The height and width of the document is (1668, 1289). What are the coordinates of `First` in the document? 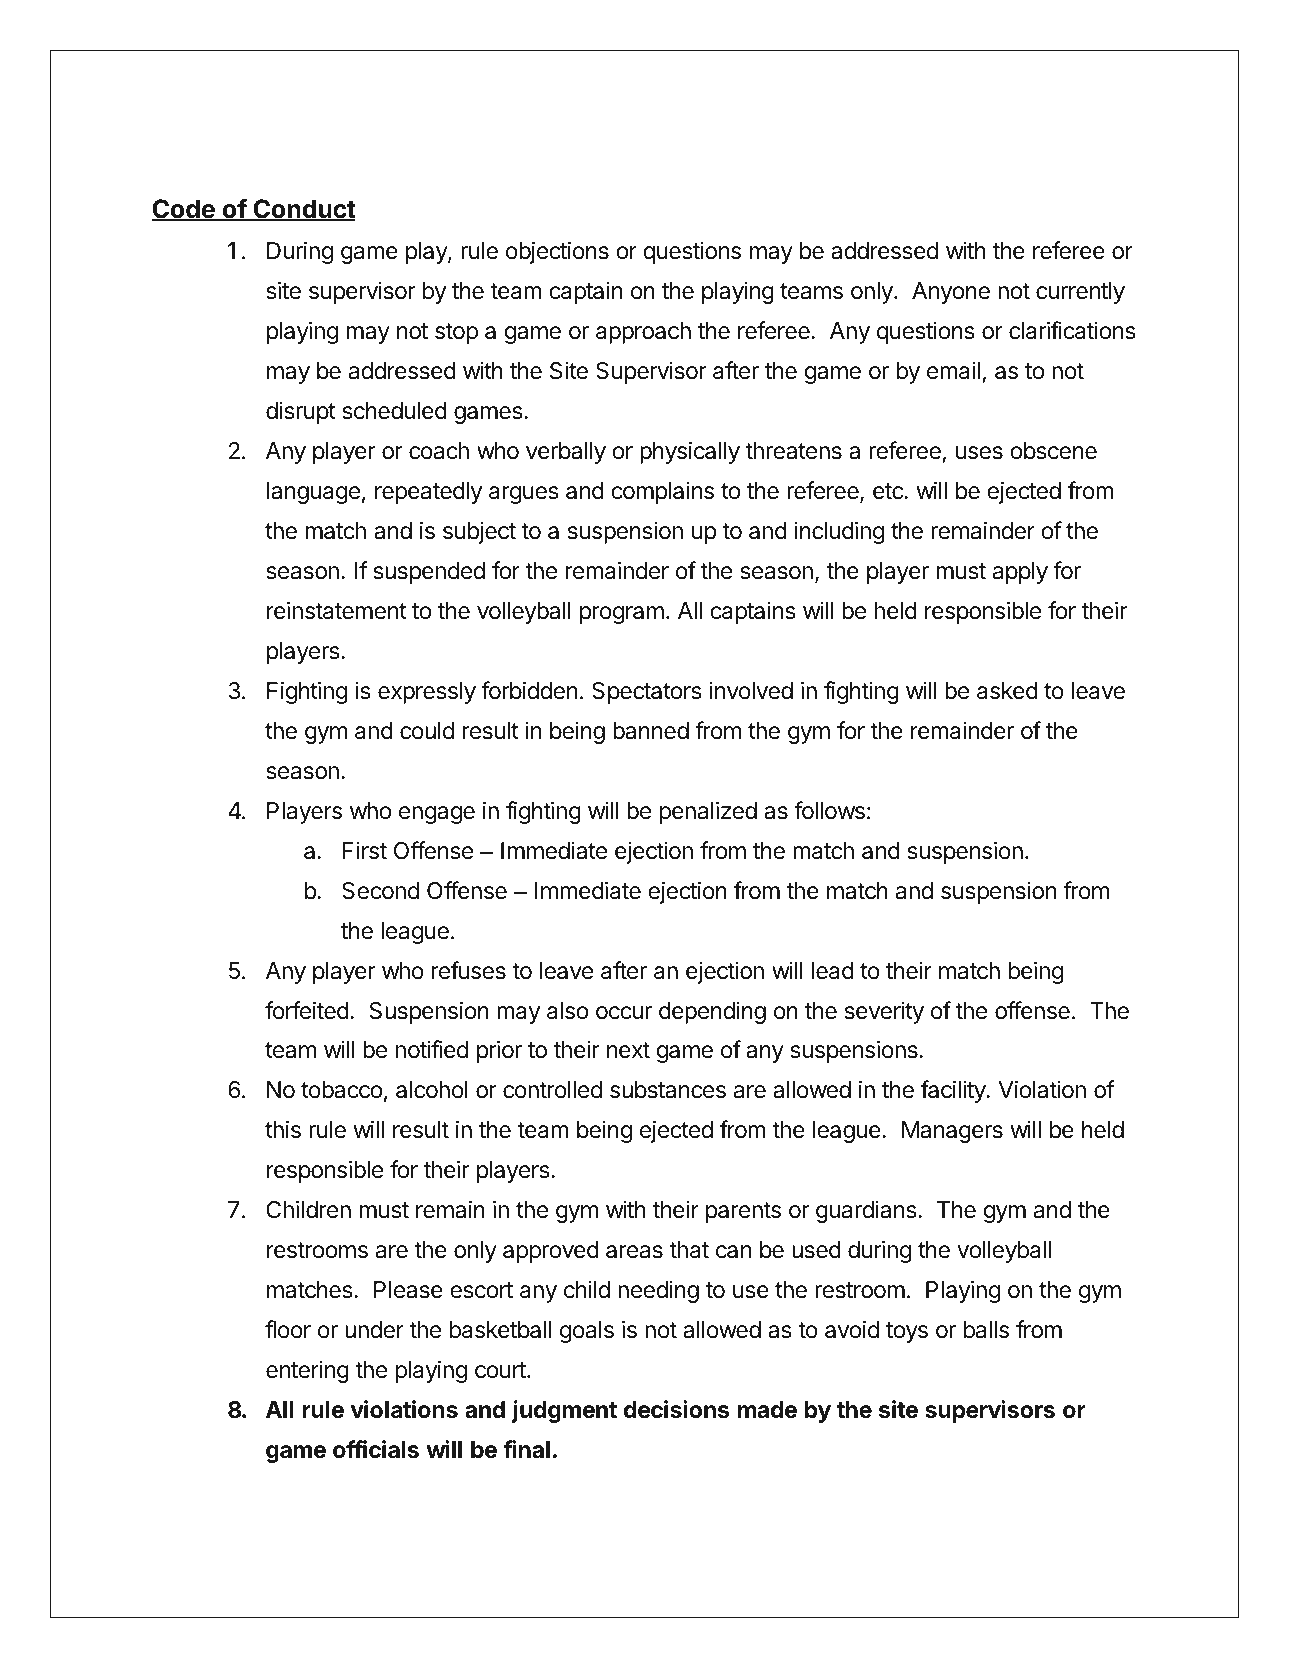 It's located at (365, 850).
